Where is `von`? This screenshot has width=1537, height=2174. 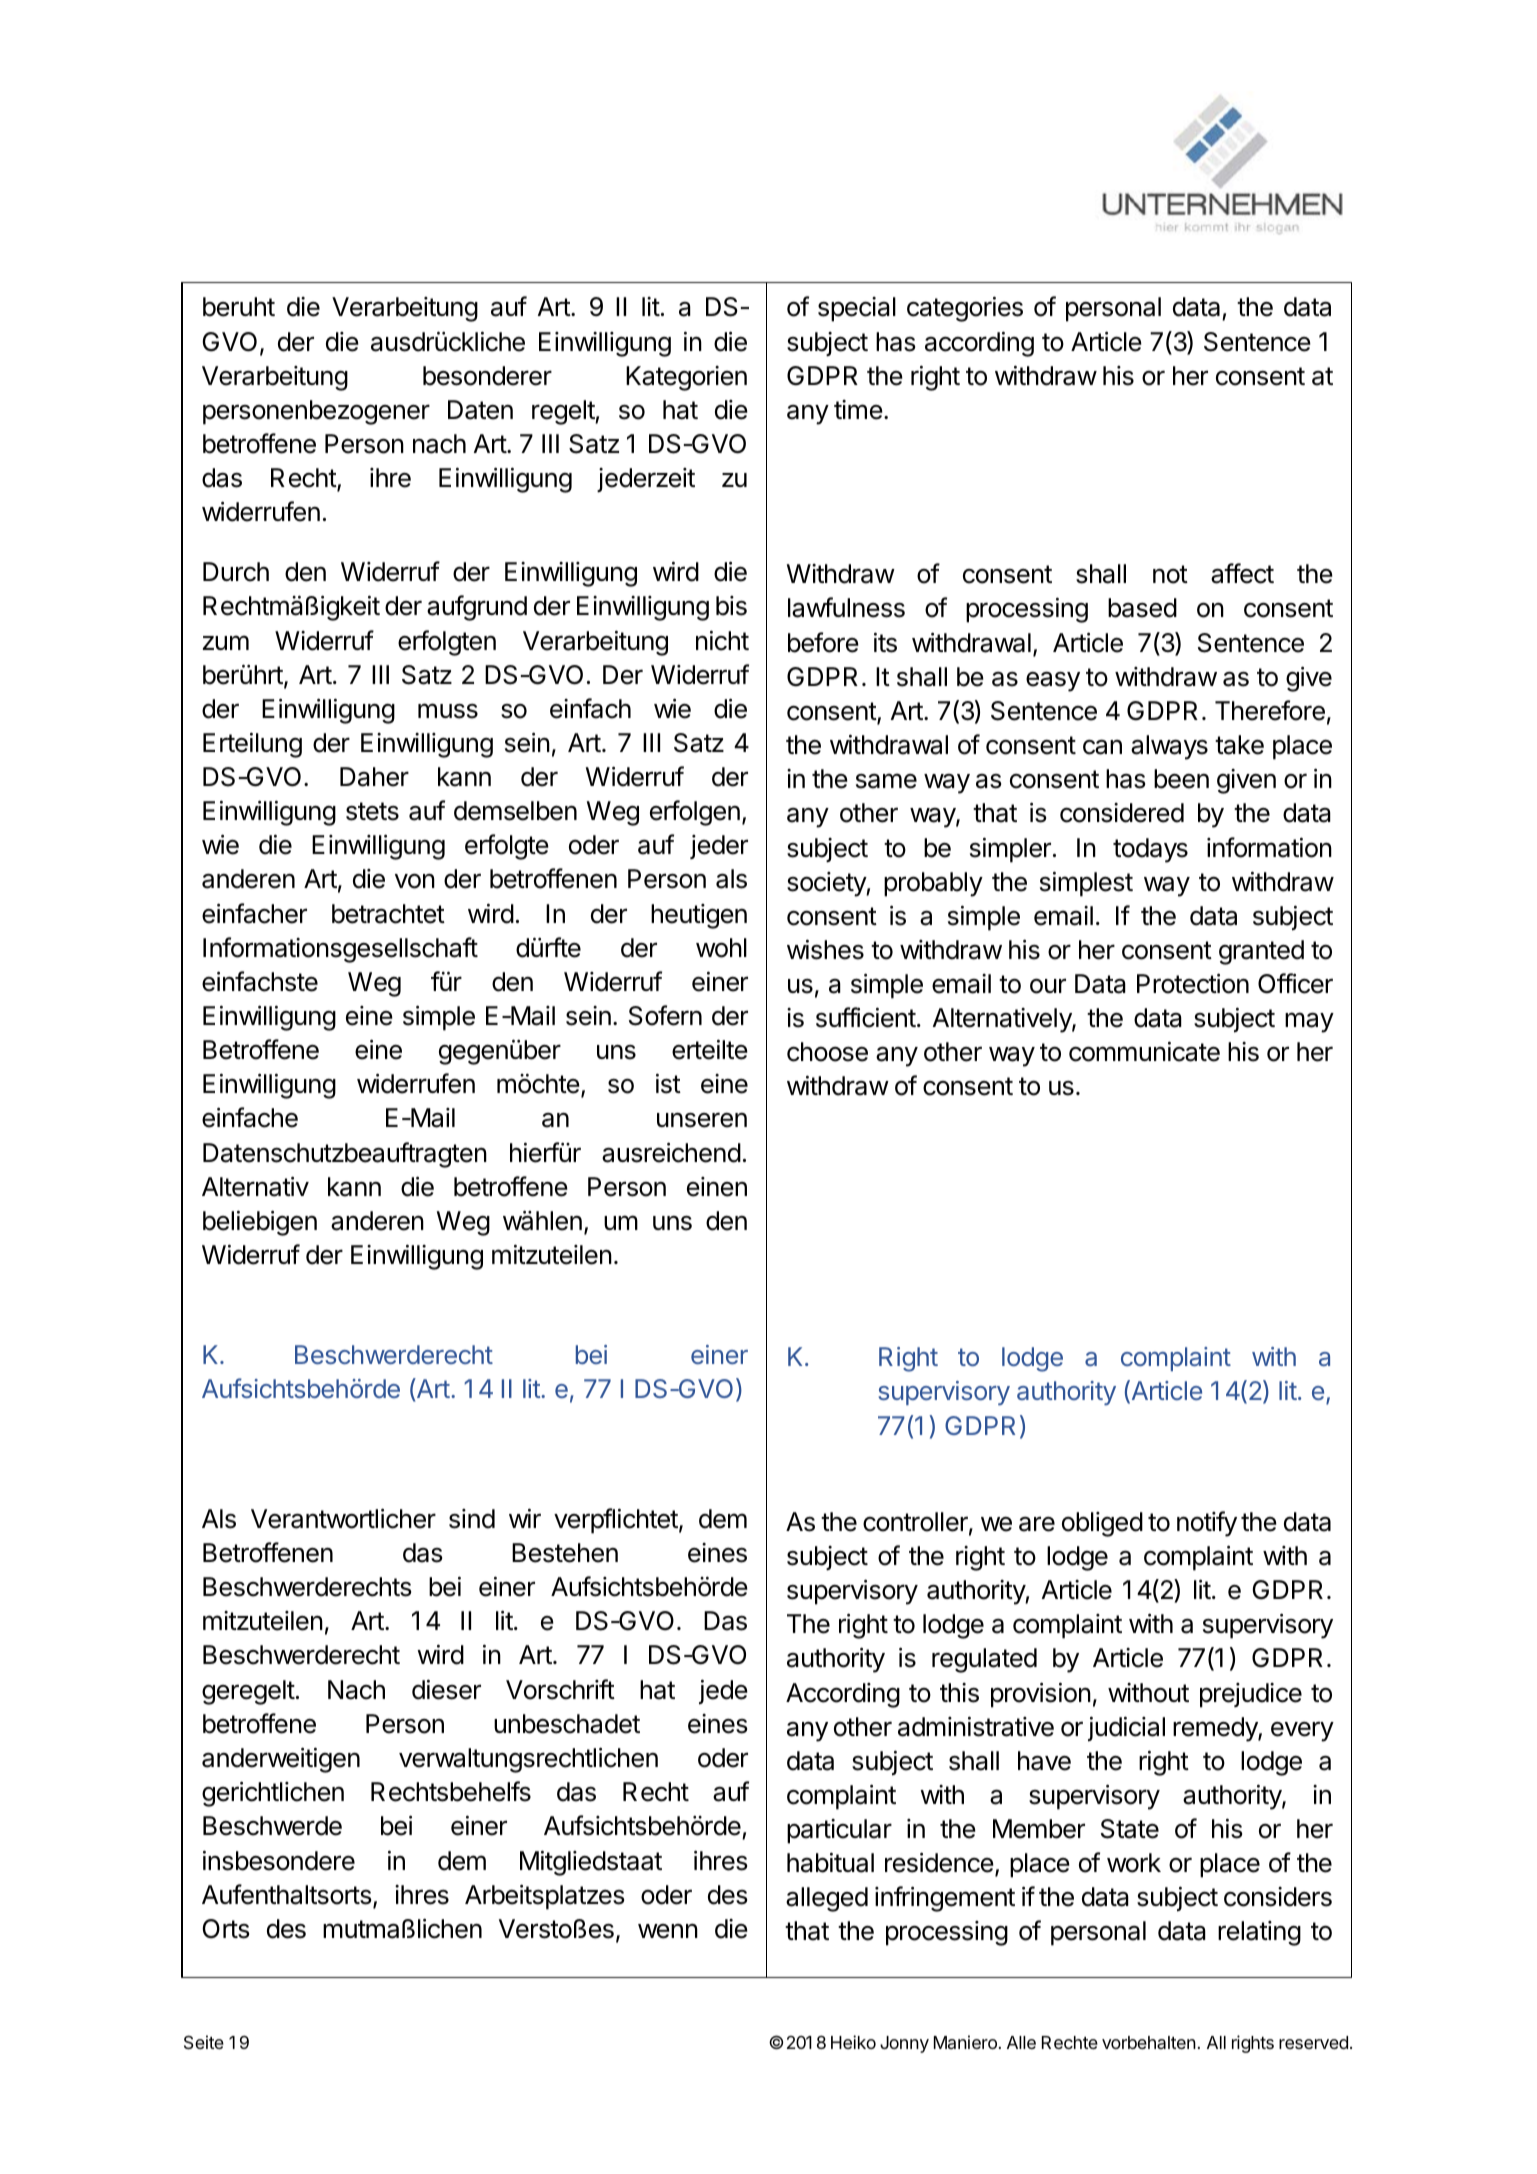 von is located at coordinates (415, 881).
